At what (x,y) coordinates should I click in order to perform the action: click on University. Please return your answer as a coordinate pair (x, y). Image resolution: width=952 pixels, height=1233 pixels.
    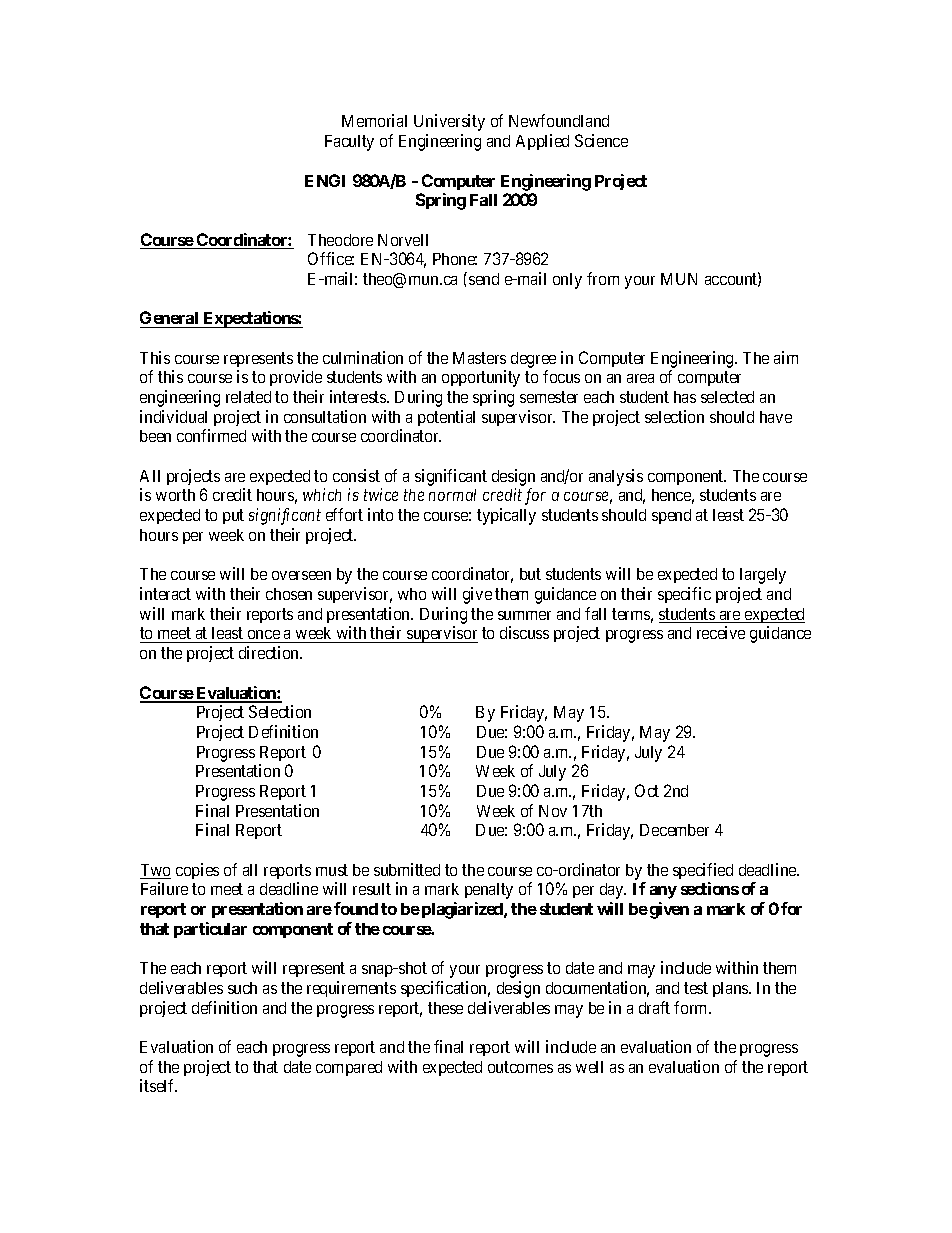
    Looking at the image, I should click on (449, 122).
